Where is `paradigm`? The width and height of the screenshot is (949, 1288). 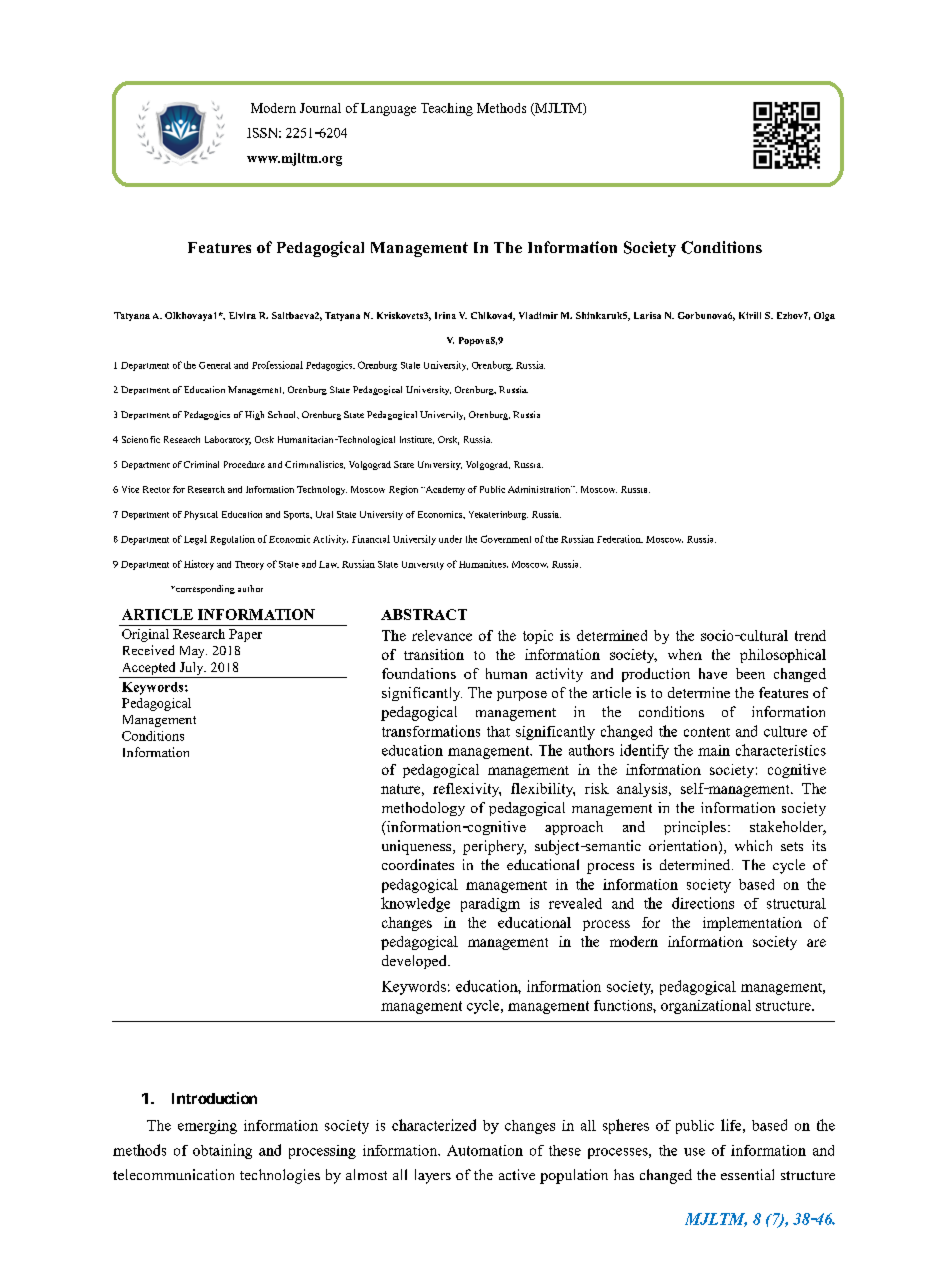
paradigm is located at coordinates (490, 905).
